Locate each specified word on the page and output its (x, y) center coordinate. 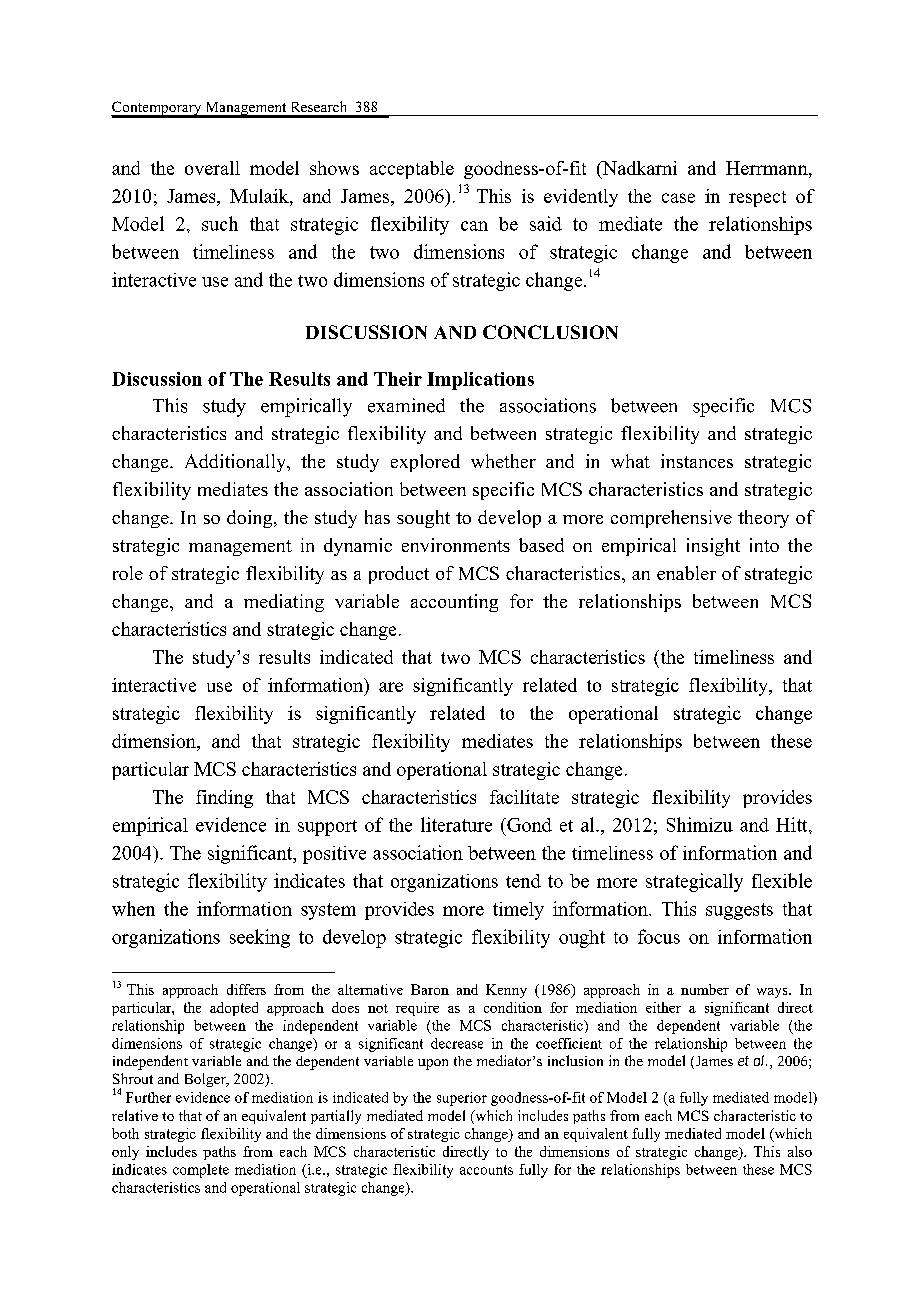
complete (201, 1171)
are (391, 687)
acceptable (412, 170)
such (220, 223)
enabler (686, 573)
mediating (284, 603)
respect (757, 199)
